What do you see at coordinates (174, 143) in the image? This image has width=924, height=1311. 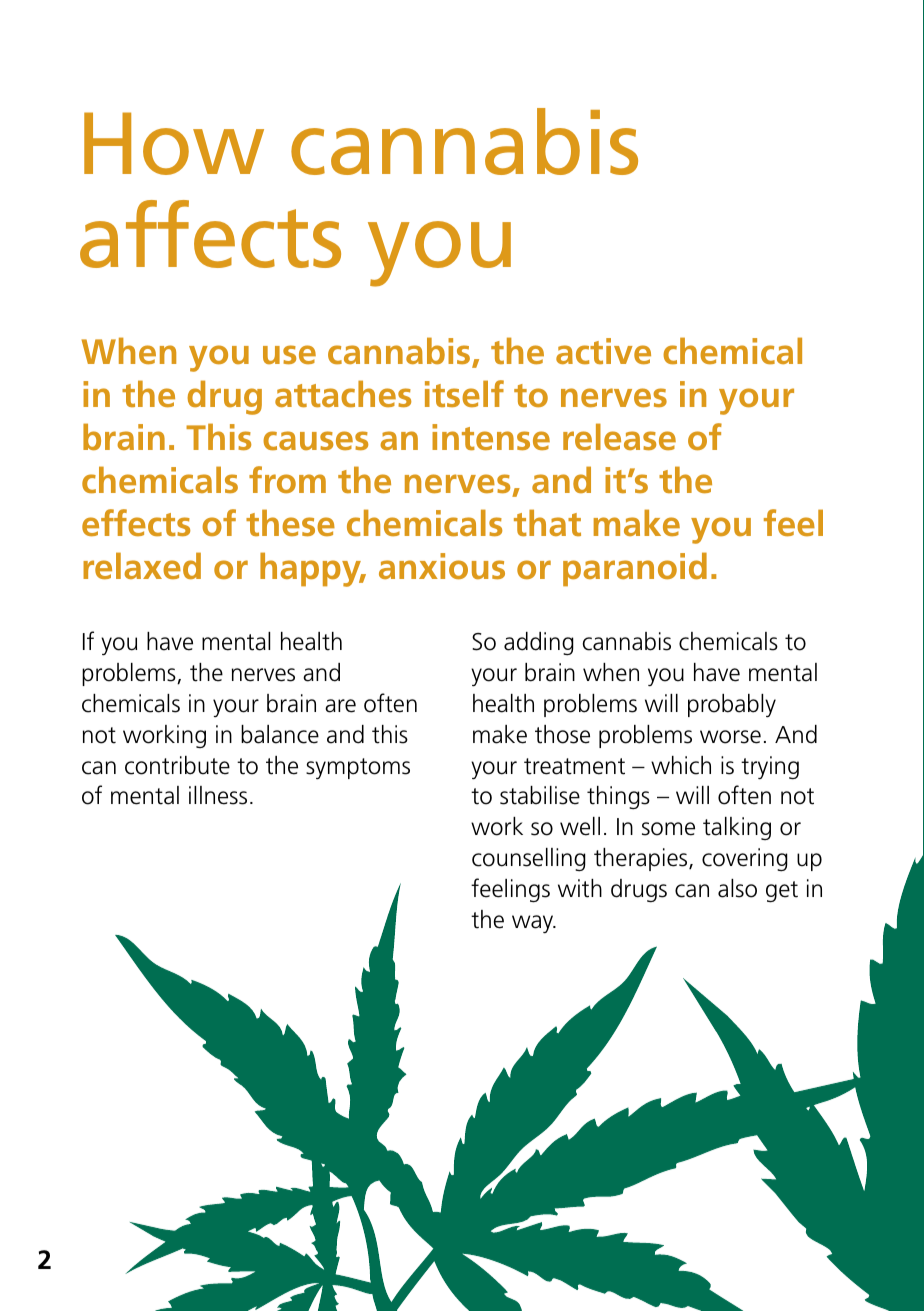 I see `How` at bounding box center [174, 143].
